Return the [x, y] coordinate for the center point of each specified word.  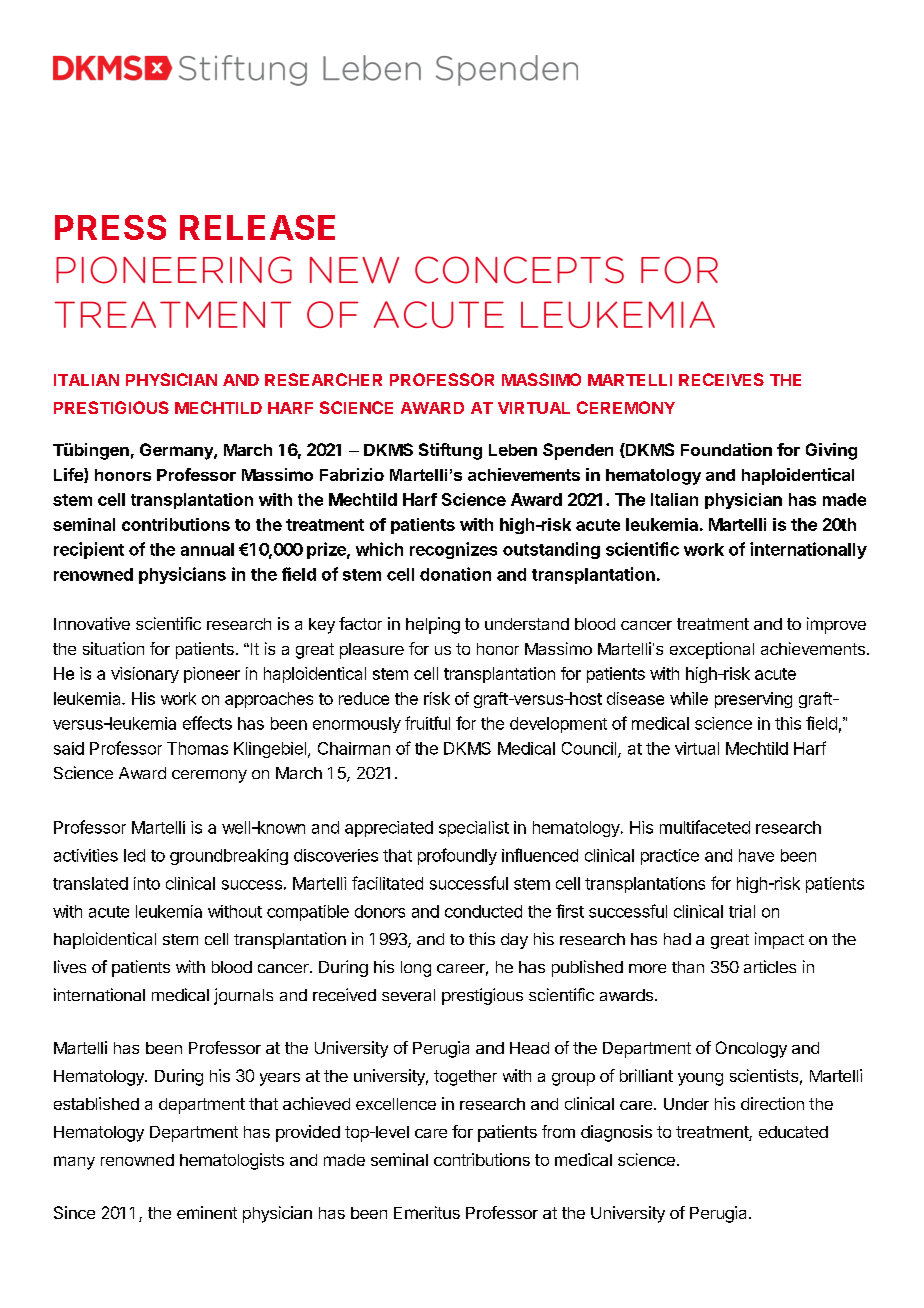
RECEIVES [721, 379]
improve [836, 625]
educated [793, 1132]
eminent [207, 1212]
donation [455, 574]
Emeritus [427, 1212]
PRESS [110, 227]
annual [207, 549]
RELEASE [257, 227]
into [147, 883]
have [756, 855]
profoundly [457, 856]
